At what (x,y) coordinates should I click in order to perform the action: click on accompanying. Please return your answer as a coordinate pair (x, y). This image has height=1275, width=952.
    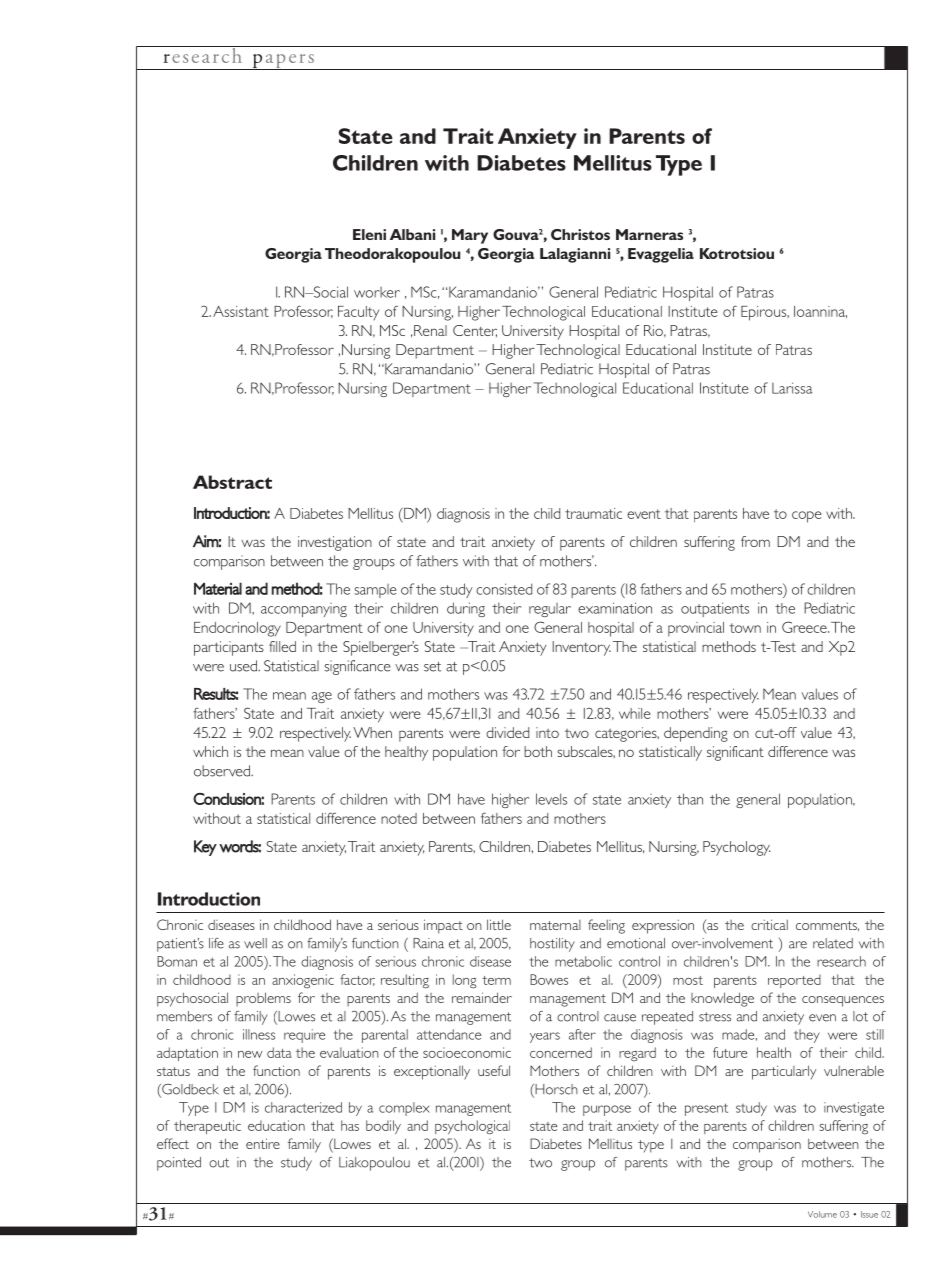
    Looking at the image, I should click on (304, 610).
